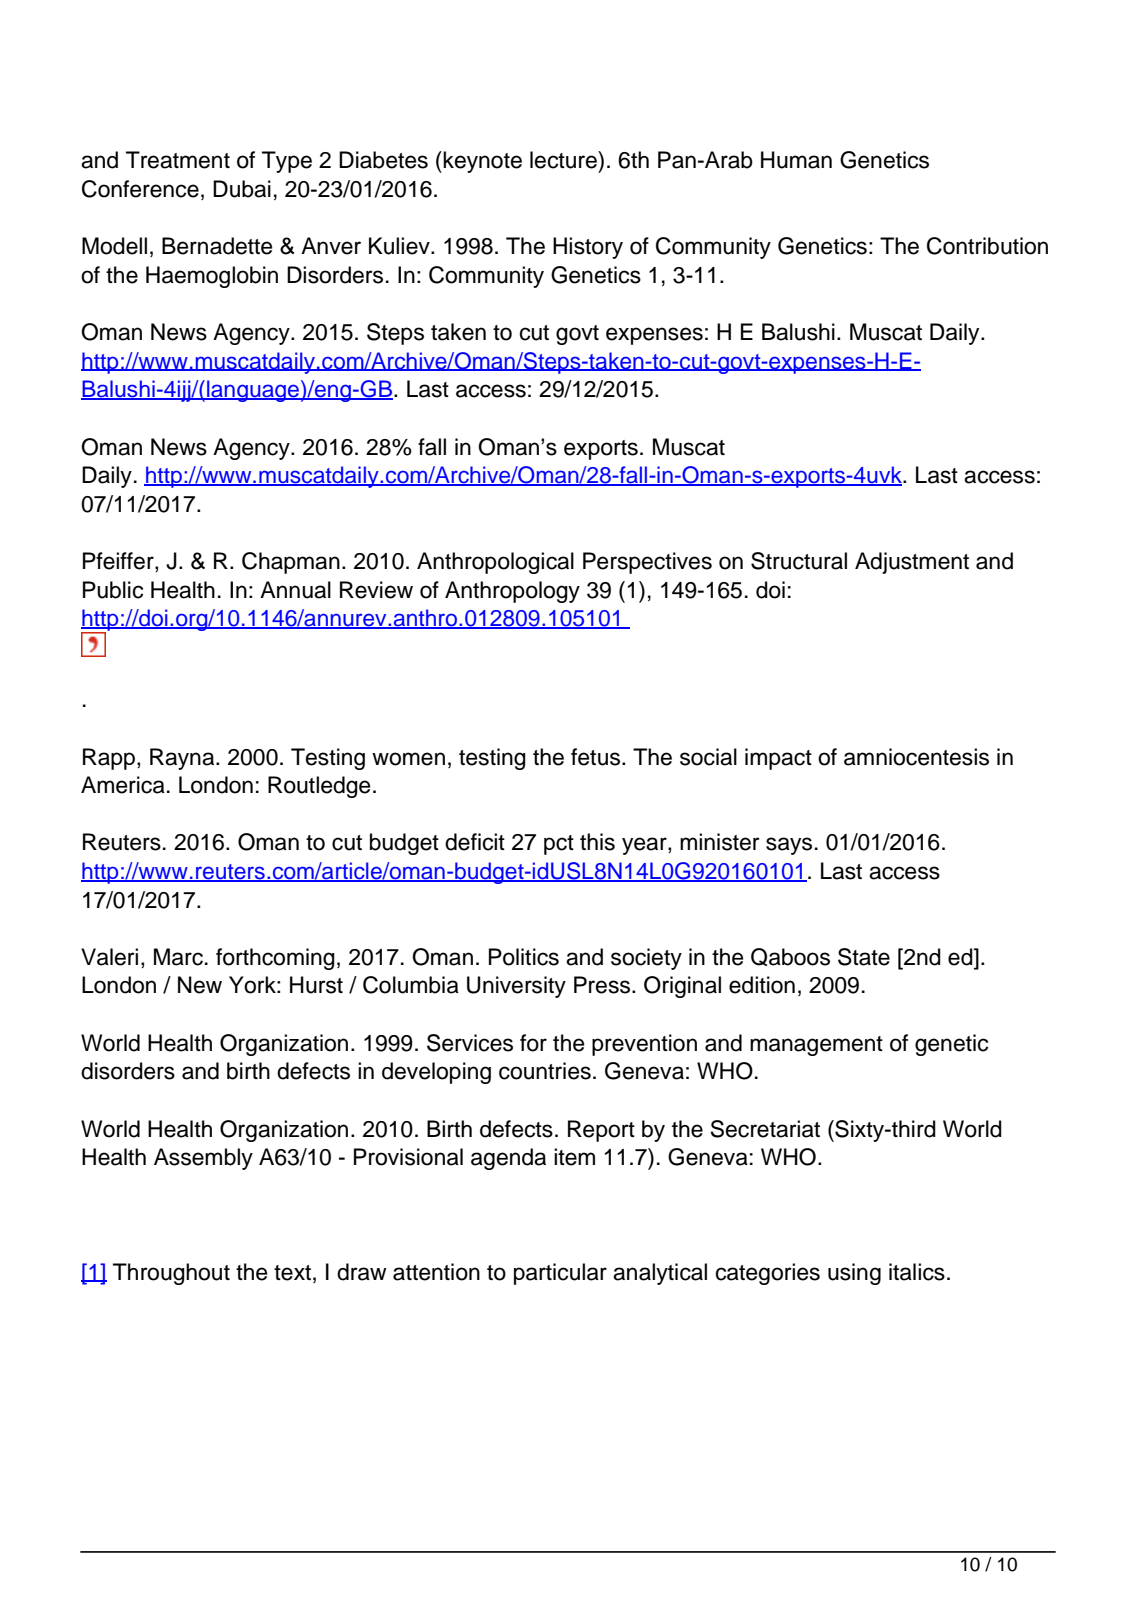 This screenshot has height=1606, width=1136. What do you see at coordinates (171, 1274) in the screenshot?
I see `Throughout` at bounding box center [171, 1274].
